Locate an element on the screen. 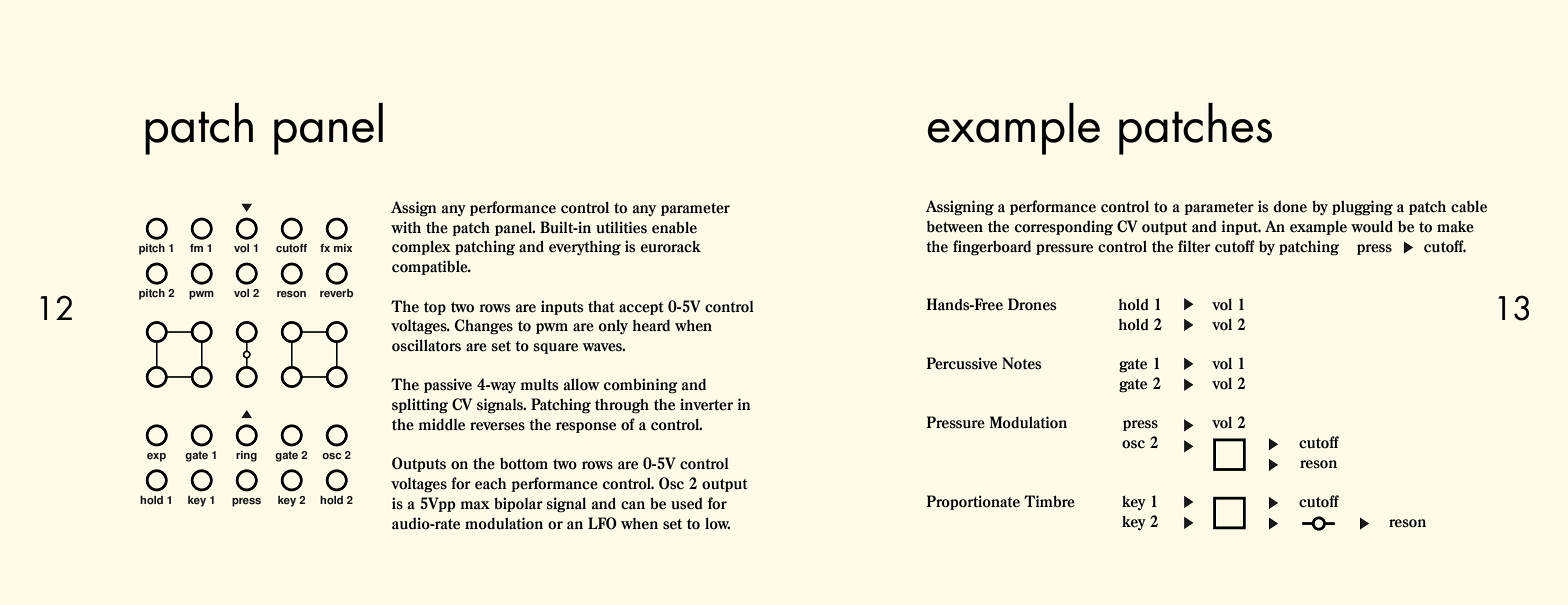  accept is located at coordinates (641, 308).
